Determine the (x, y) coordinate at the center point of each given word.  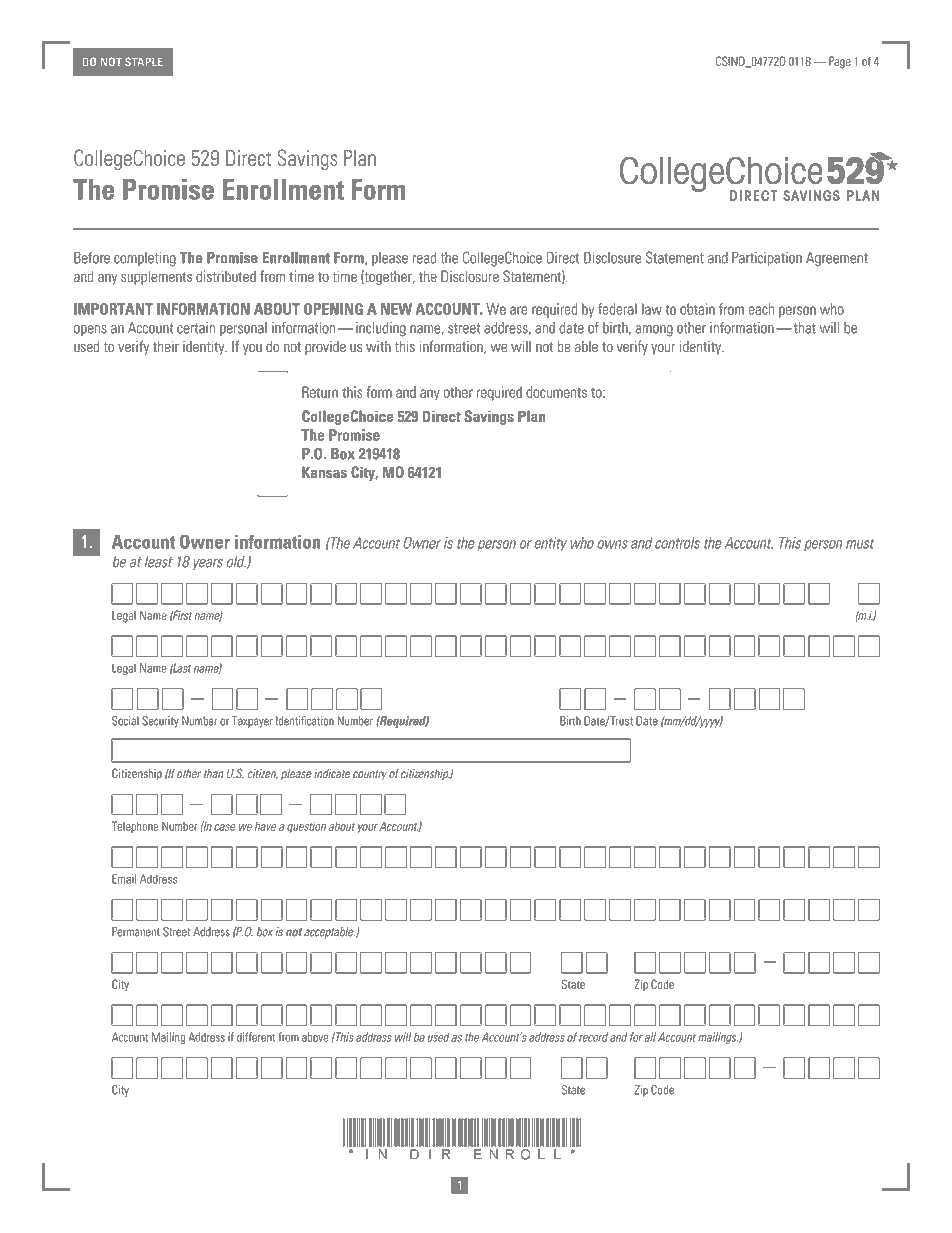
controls (677, 543)
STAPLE (144, 62)
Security (160, 722)
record (593, 1037)
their (166, 346)
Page (840, 62)
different (256, 1037)
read (424, 258)
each (761, 309)
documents (556, 392)
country (370, 775)
